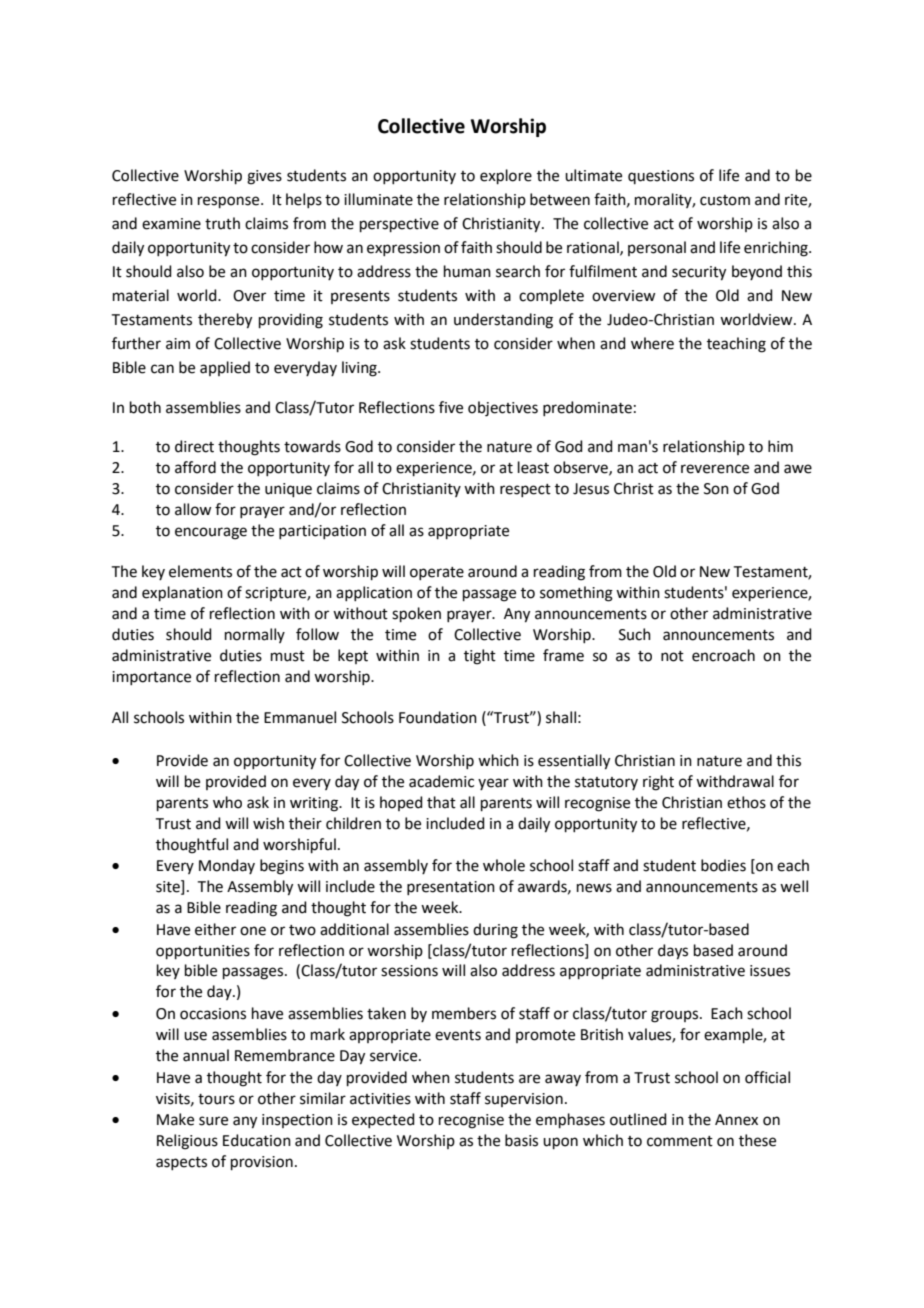  Describe the element at coordinates (441, 802) in the page. I see `that` at that location.
